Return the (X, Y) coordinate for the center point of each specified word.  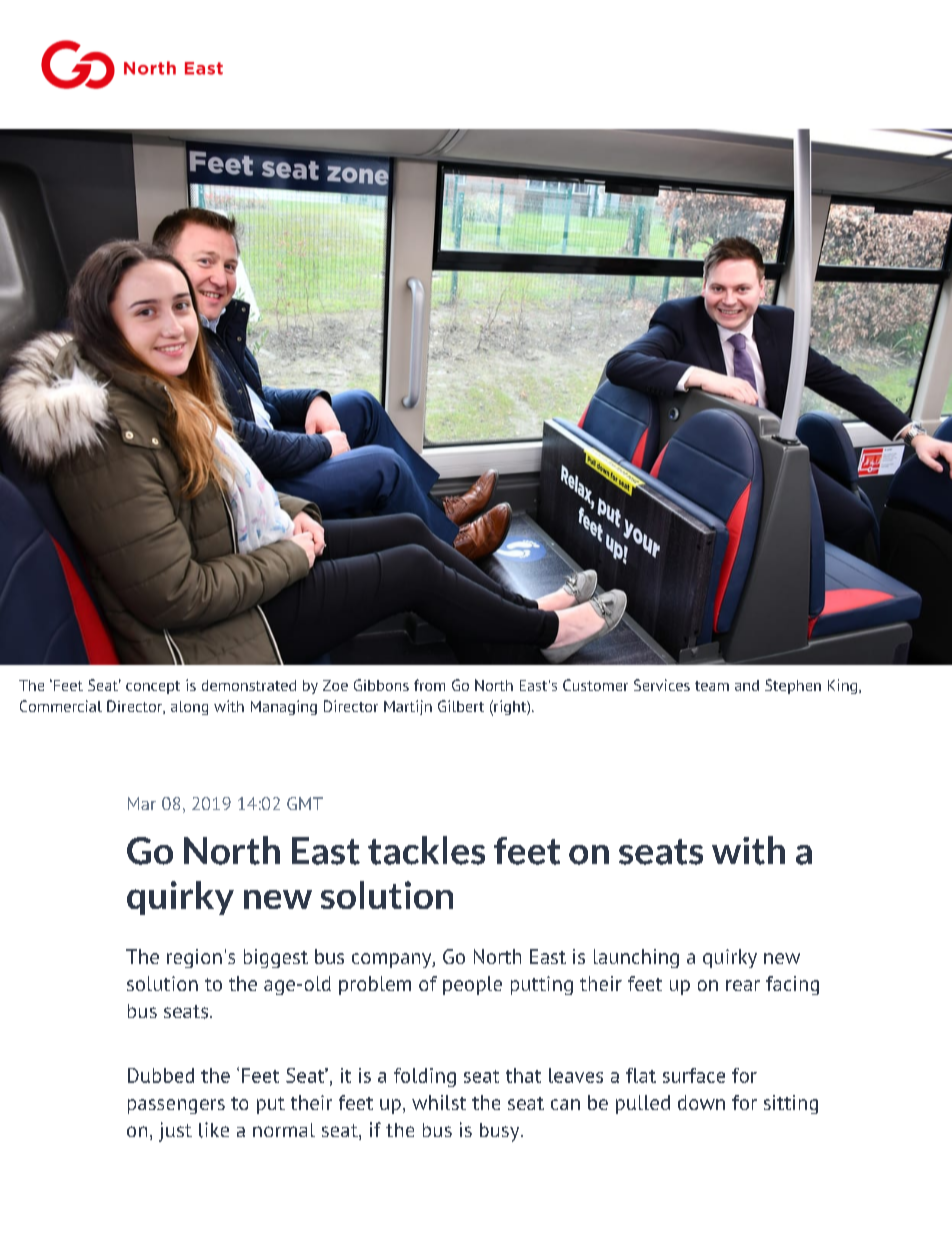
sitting (791, 1104)
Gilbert (461, 706)
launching (636, 958)
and (747, 685)
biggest (276, 958)
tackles (426, 850)
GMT (305, 803)
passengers (176, 1106)
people (472, 985)
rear (743, 985)
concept (153, 687)
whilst (439, 1102)
